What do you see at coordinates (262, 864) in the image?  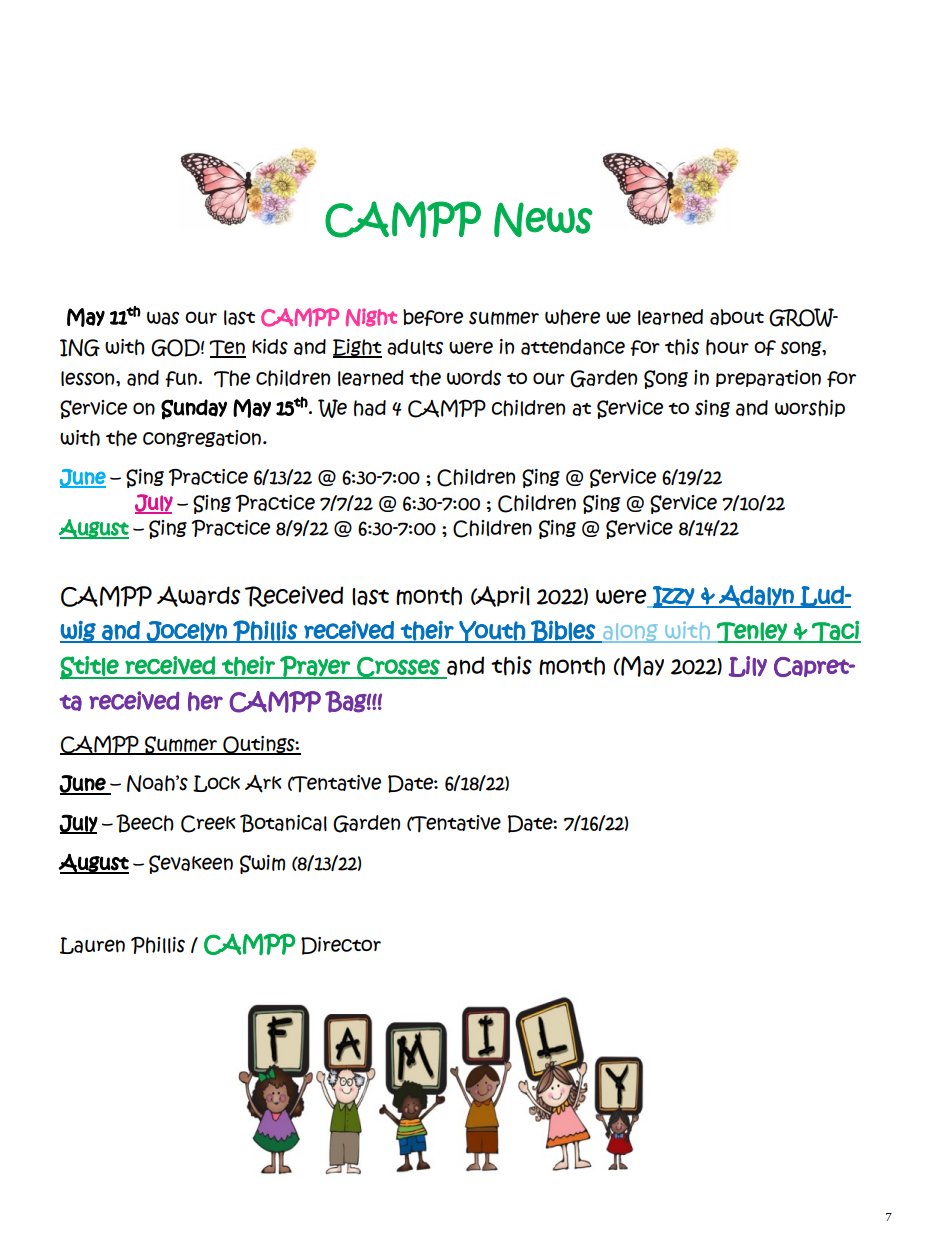 I see `Swim` at bounding box center [262, 864].
